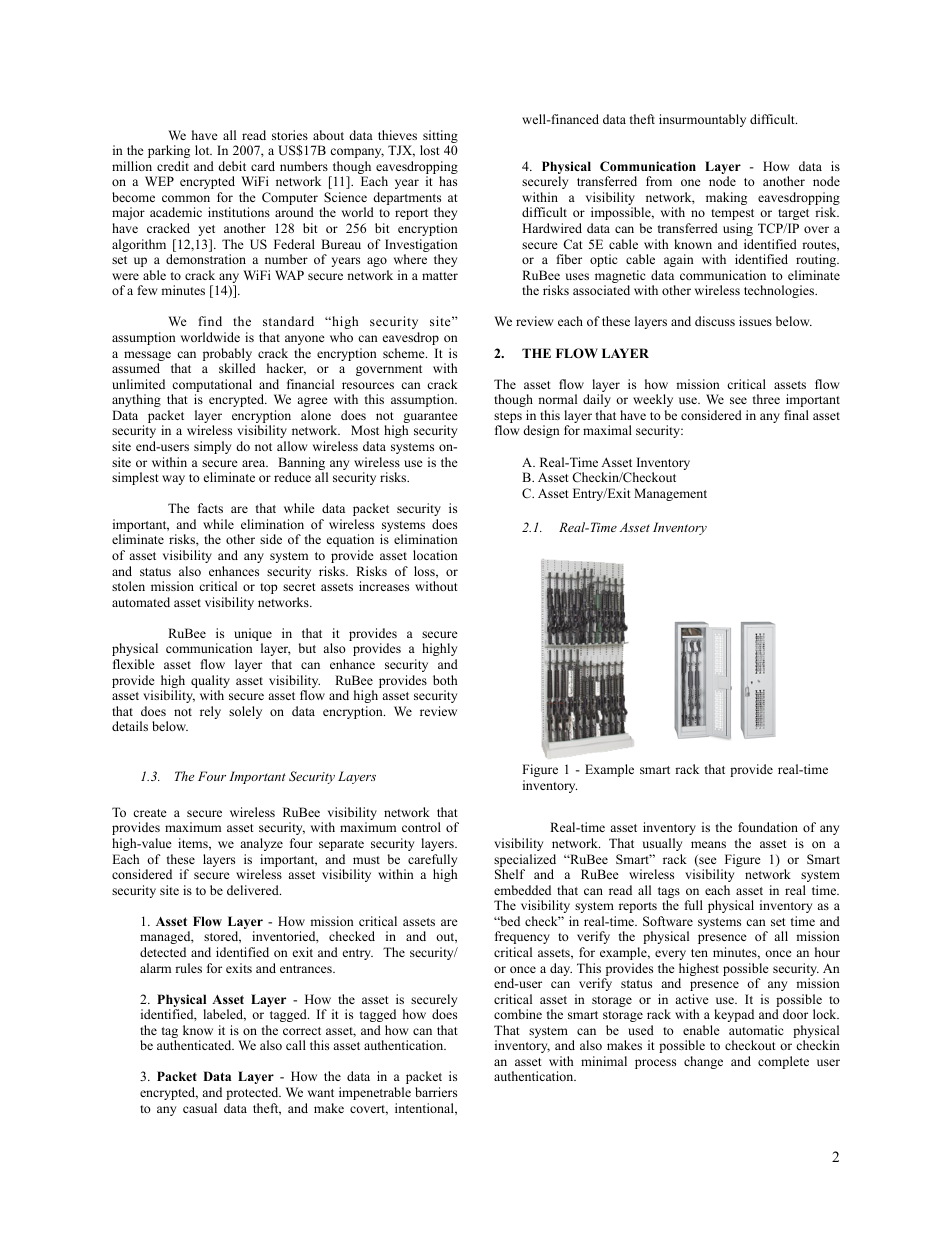  Describe the element at coordinates (200, 1108) in the screenshot. I see `casual` at that location.
